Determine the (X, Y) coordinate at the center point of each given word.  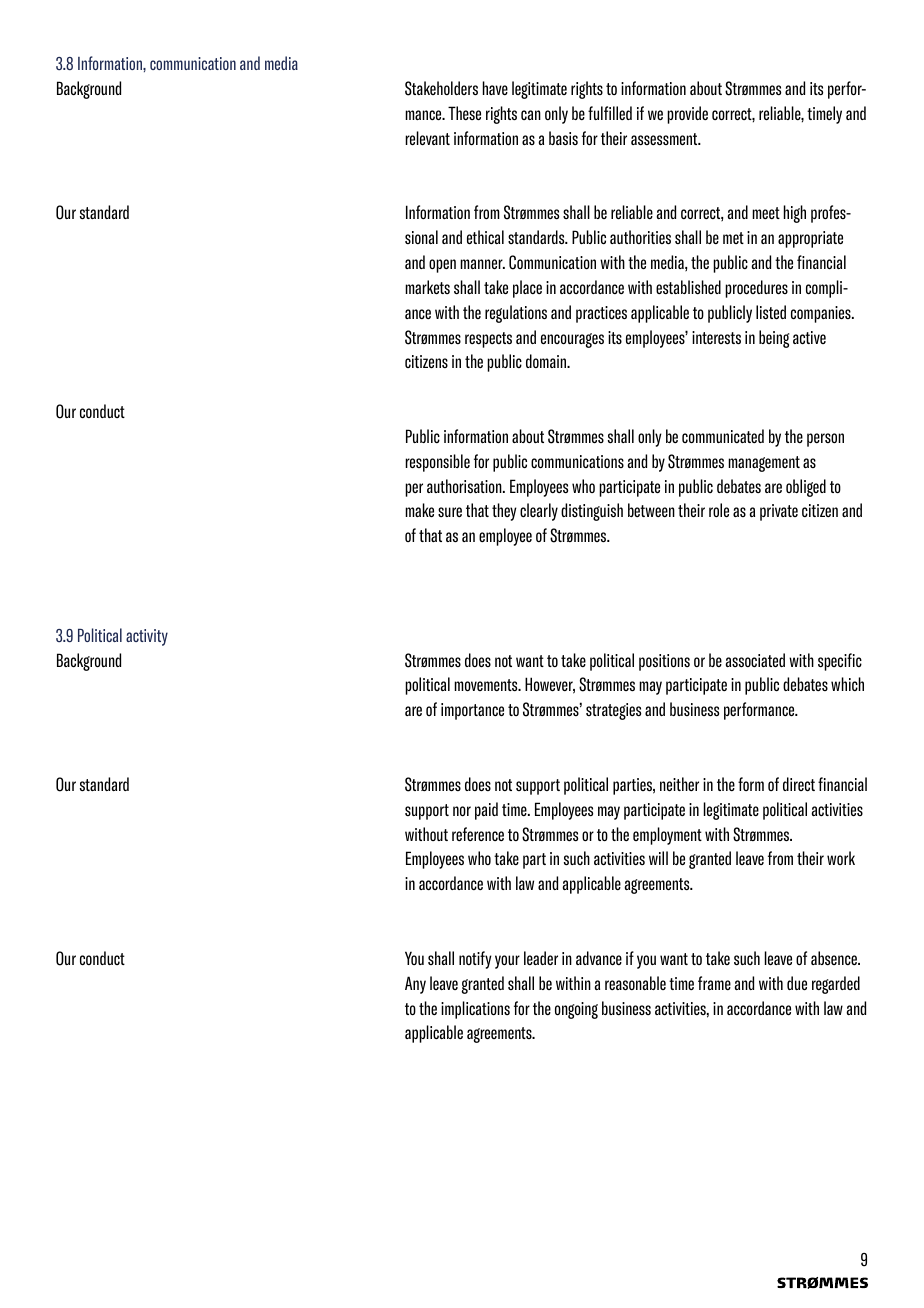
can (531, 115)
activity (147, 637)
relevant (427, 138)
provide (687, 115)
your (507, 962)
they (504, 512)
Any (415, 985)
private (779, 512)
